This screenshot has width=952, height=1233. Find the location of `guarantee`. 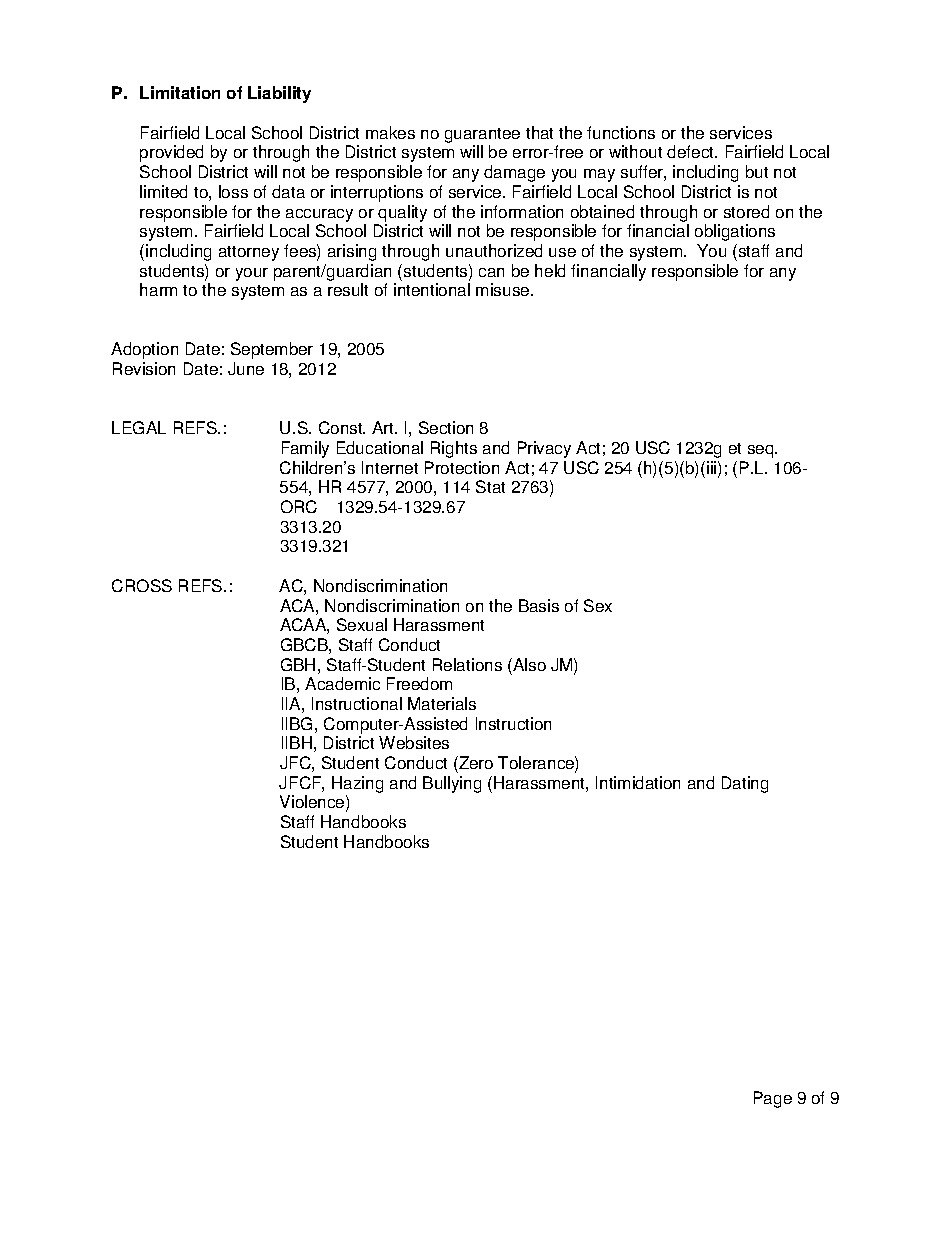

guarantee is located at coordinates (482, 137).
